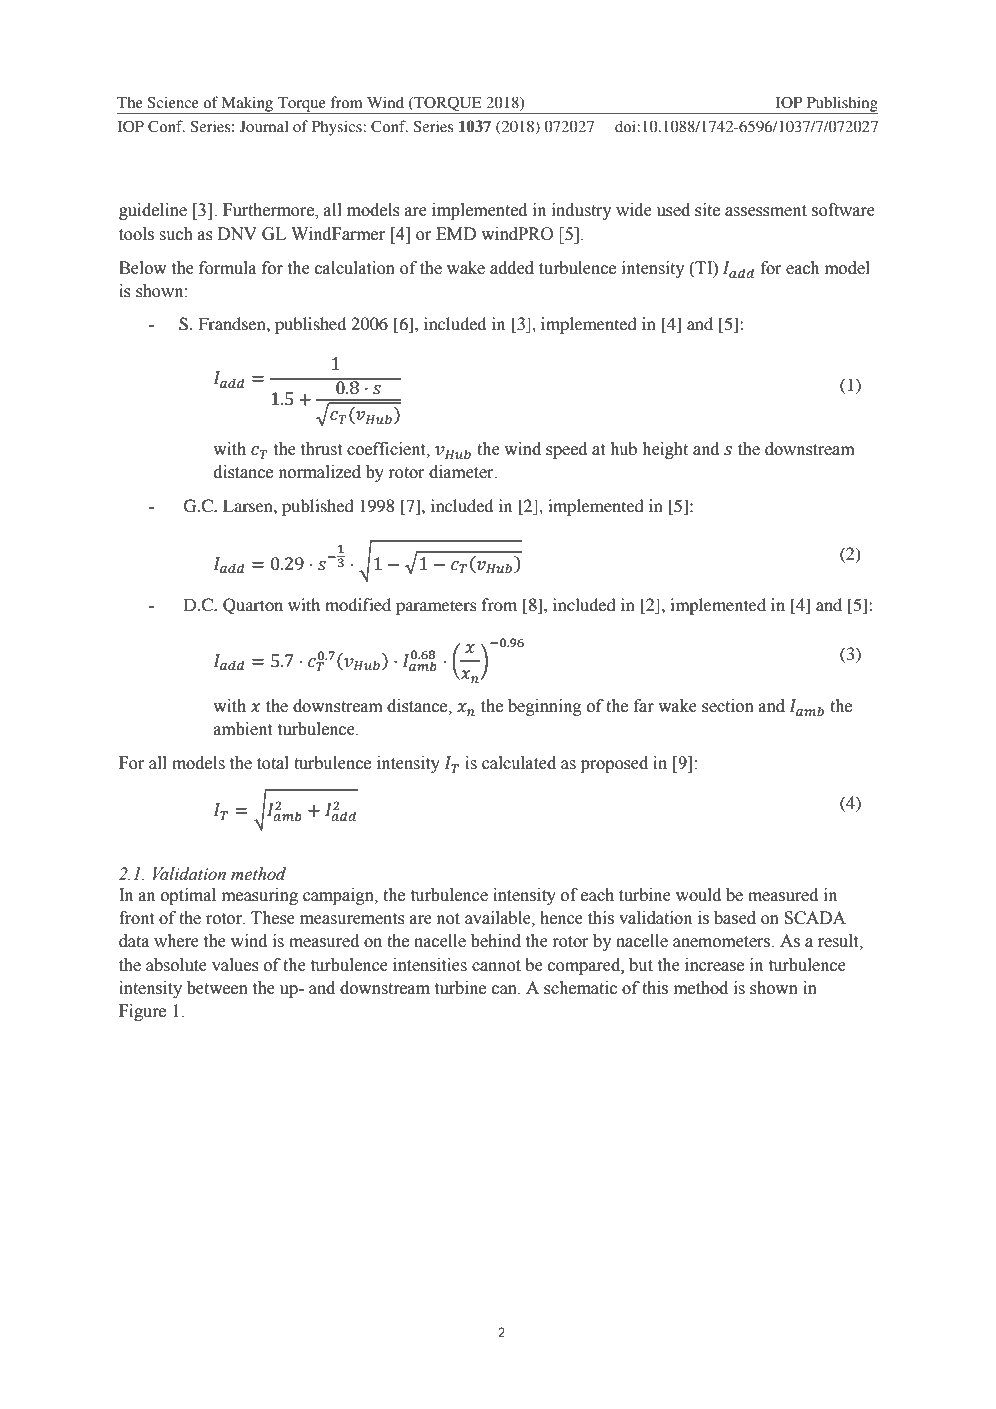  Describe the element at coordinates (626, 126) in the page. I see `doi` at that location.
